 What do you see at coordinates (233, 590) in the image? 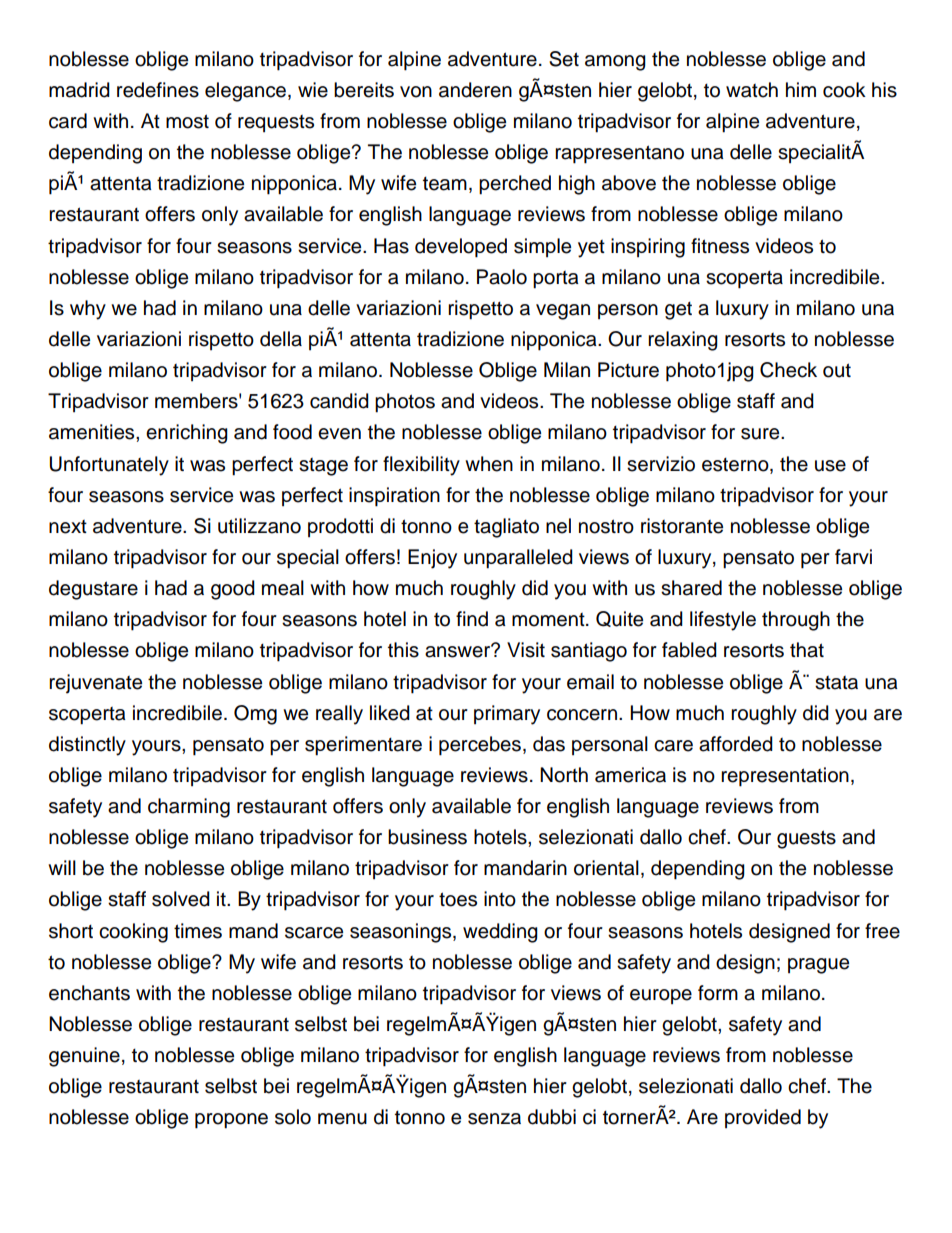
I see `good` at bounding box center [233, 590].
